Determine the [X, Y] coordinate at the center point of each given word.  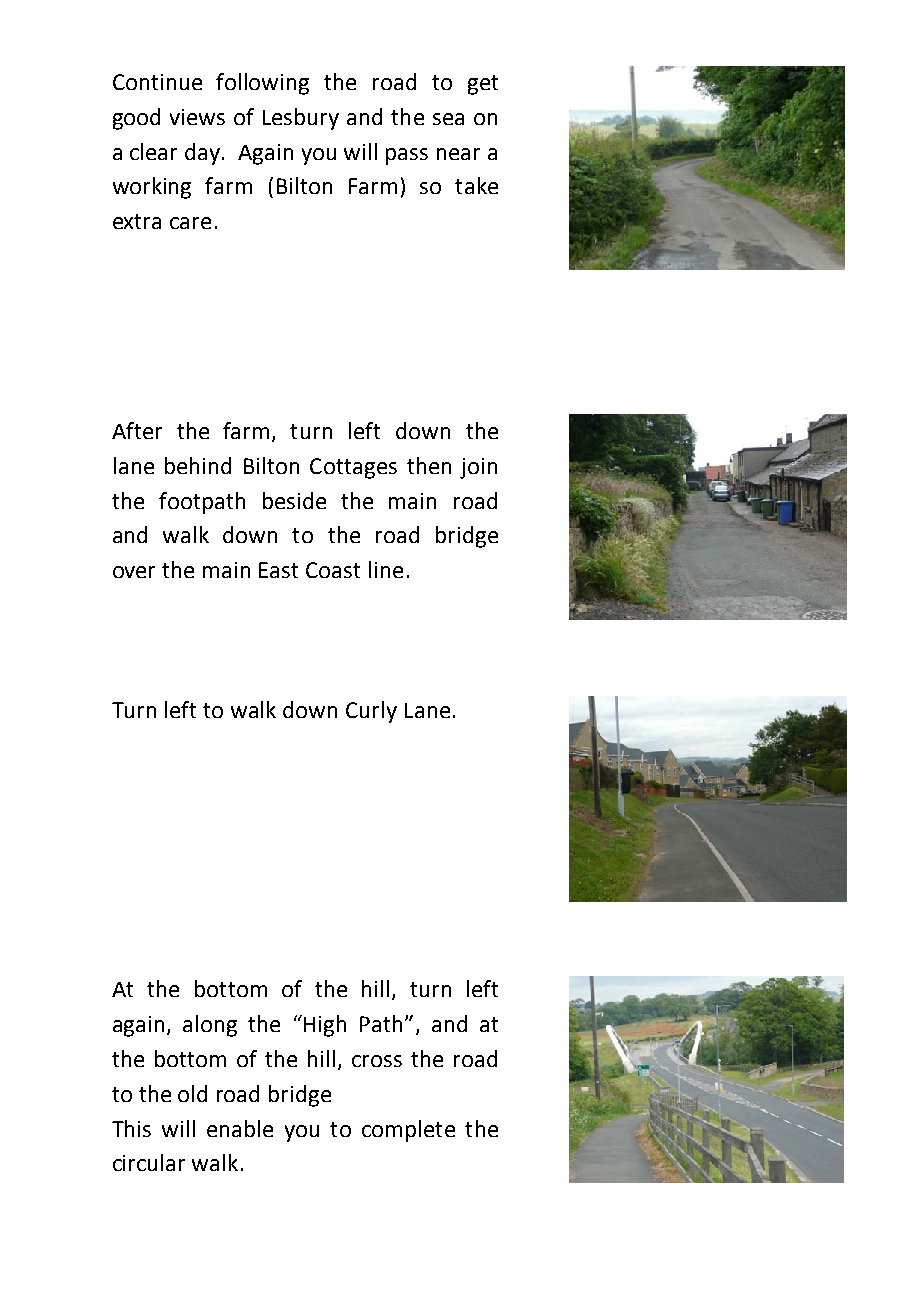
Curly [371, 712]
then [429, 465]
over [134, 572]
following [262, 84]
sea [448, 119]
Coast [333, 570]
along [210, 1026]
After [137, 430]
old [192, 1093]
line [386, 569]
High [325, 1026]
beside [294, 500]
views [197, 117]
